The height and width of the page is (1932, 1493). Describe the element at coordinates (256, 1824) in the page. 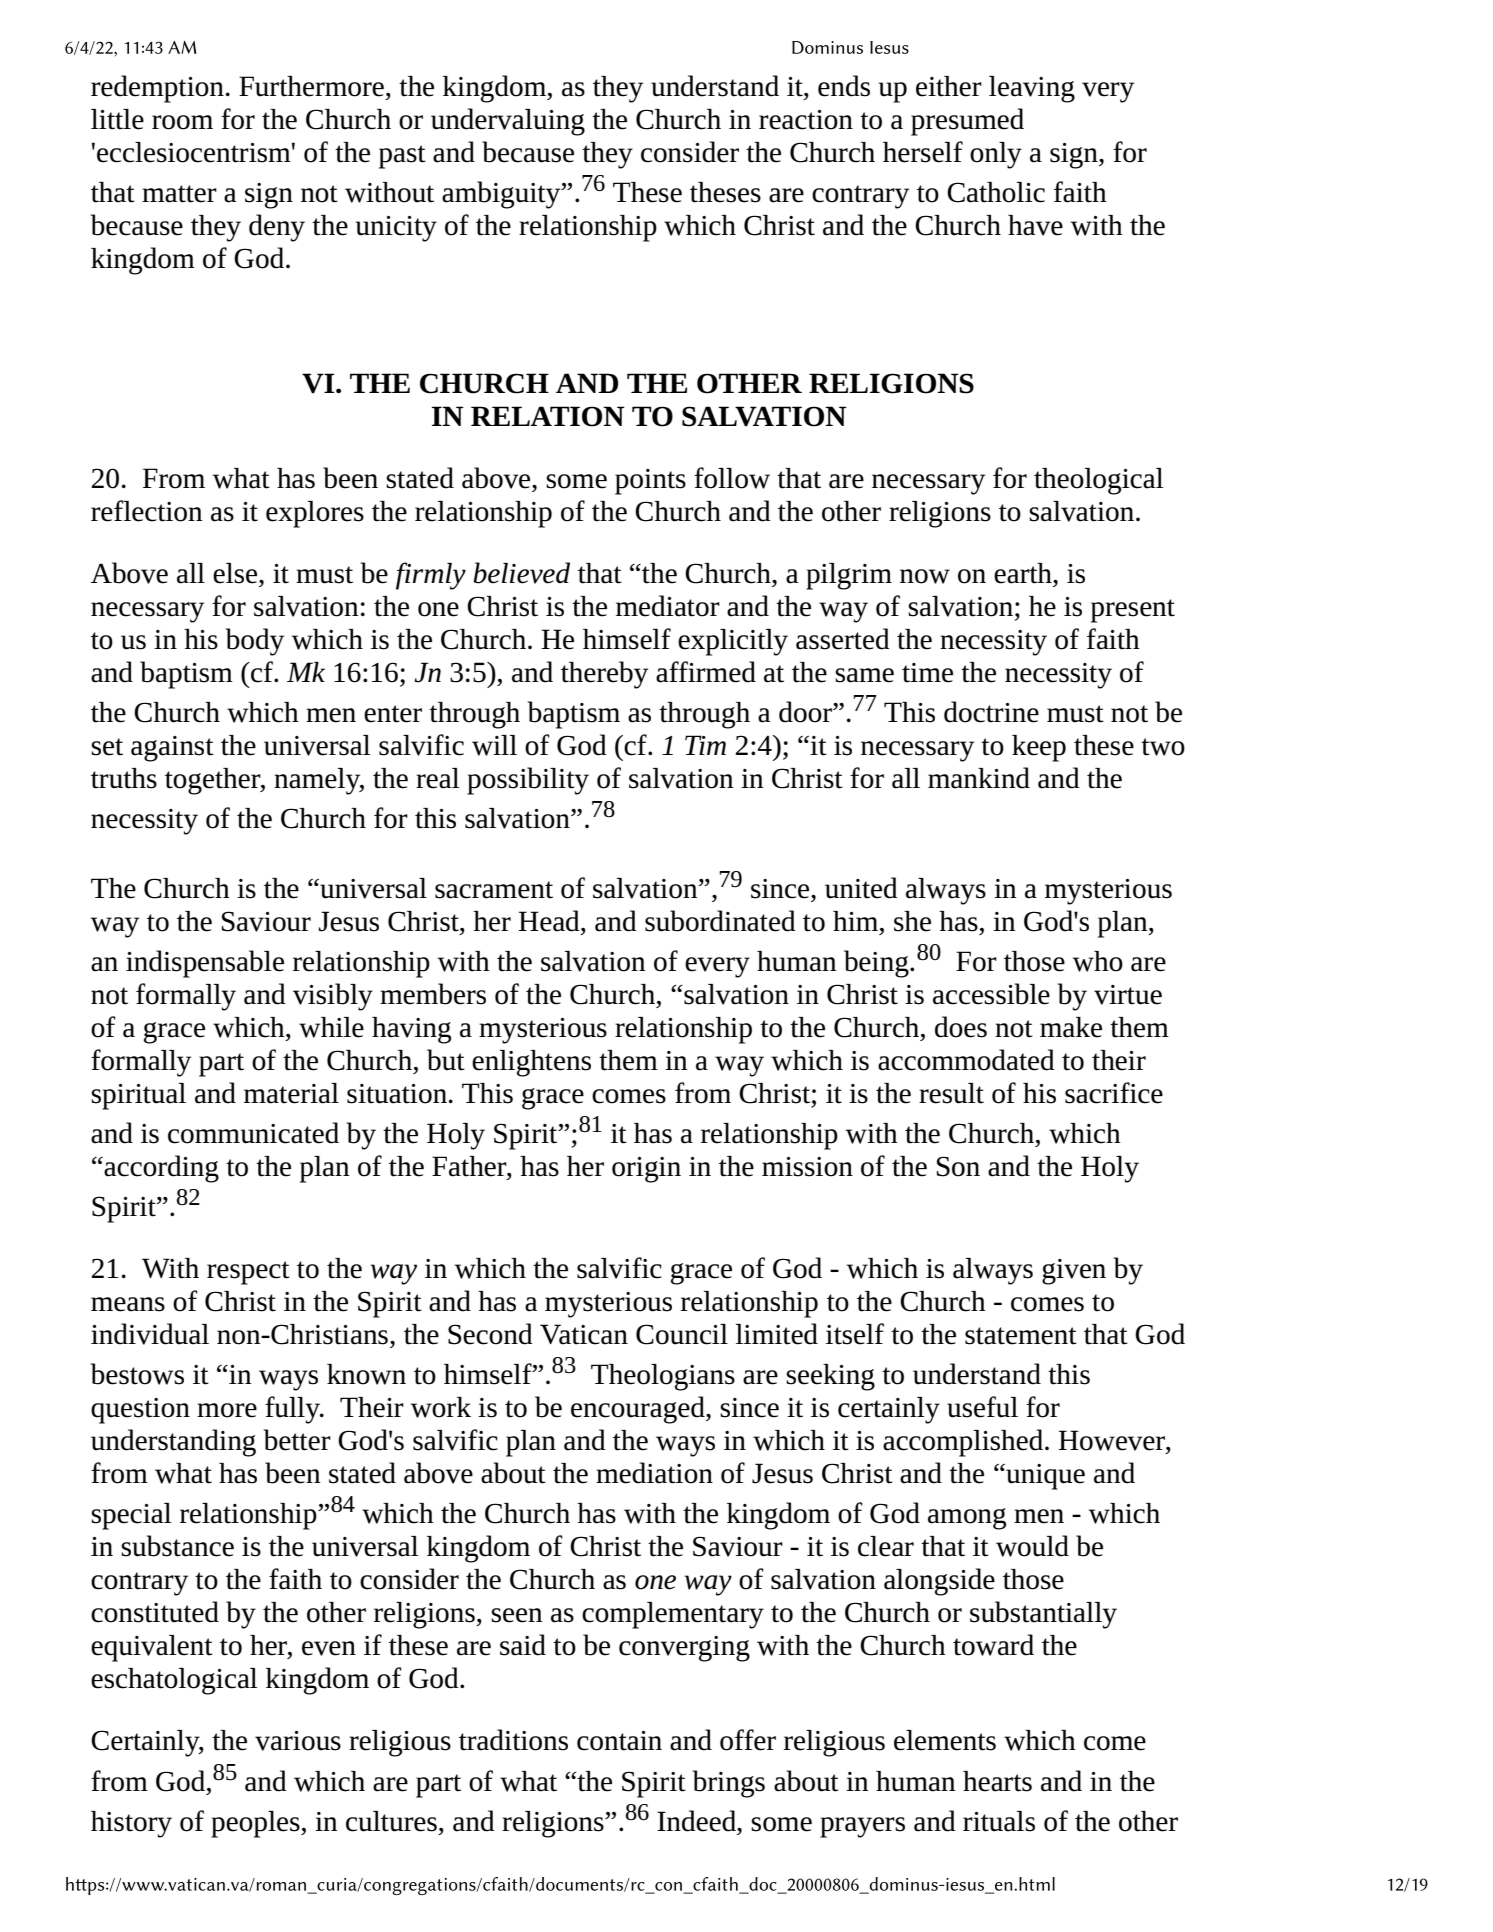

I see `peoples` at that location.
